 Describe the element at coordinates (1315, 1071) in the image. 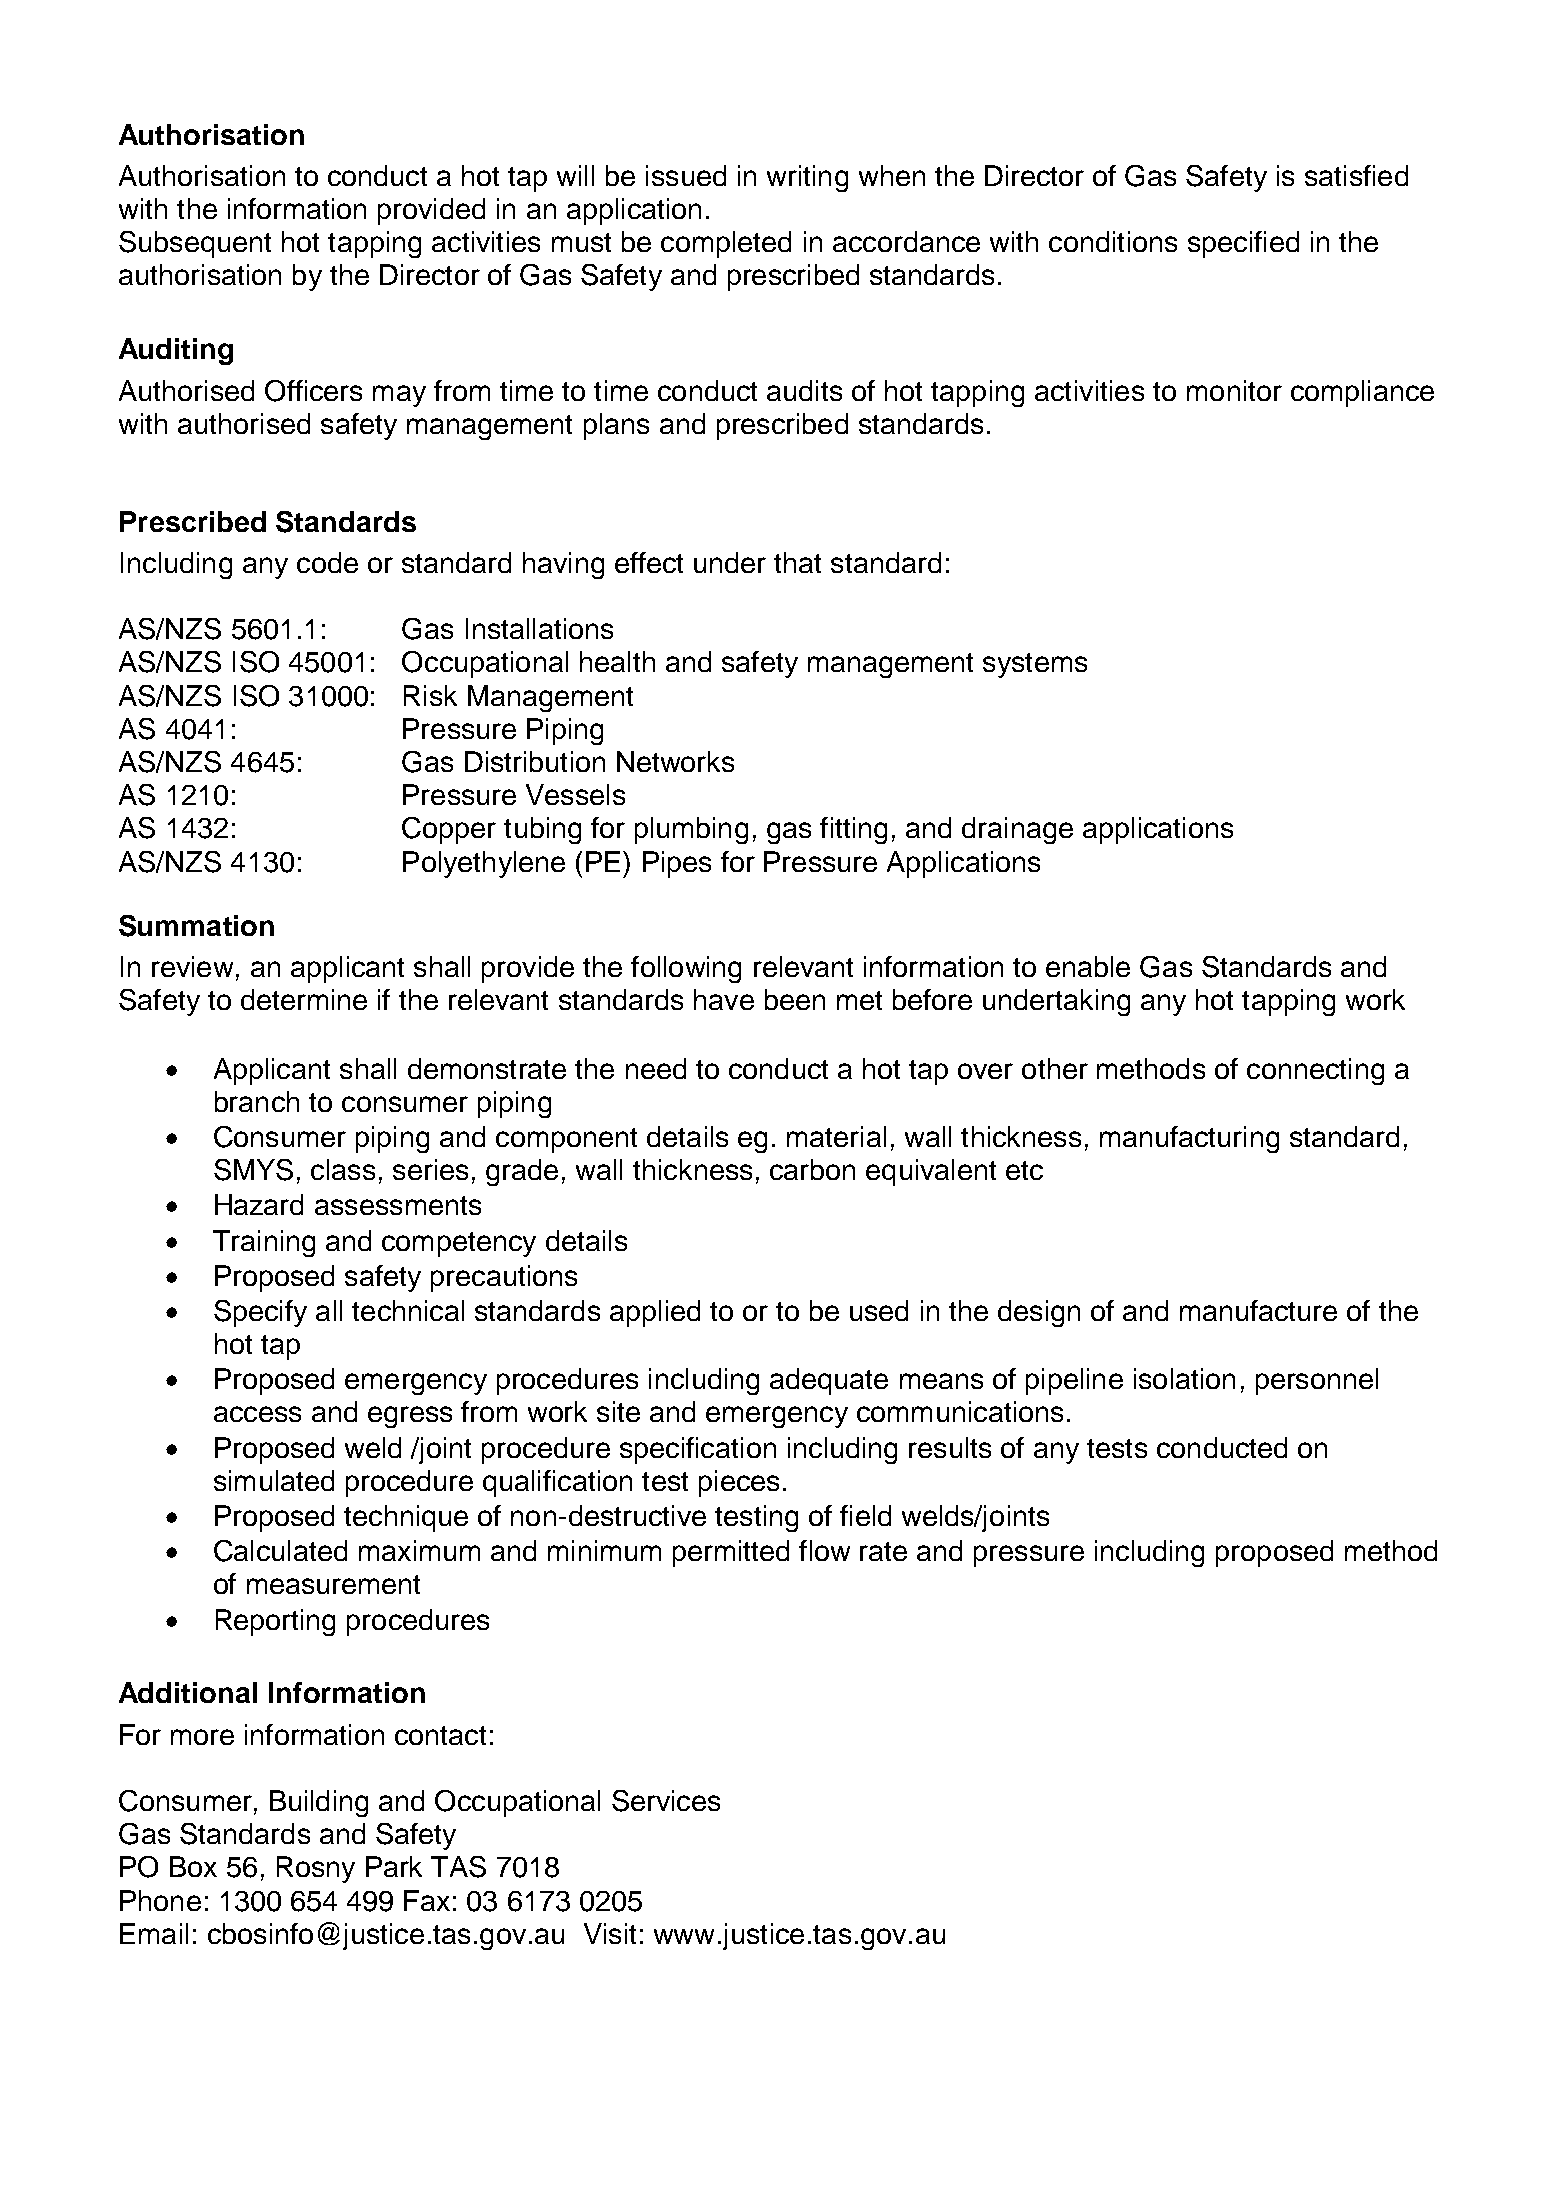

I see `connecting` at that location.
